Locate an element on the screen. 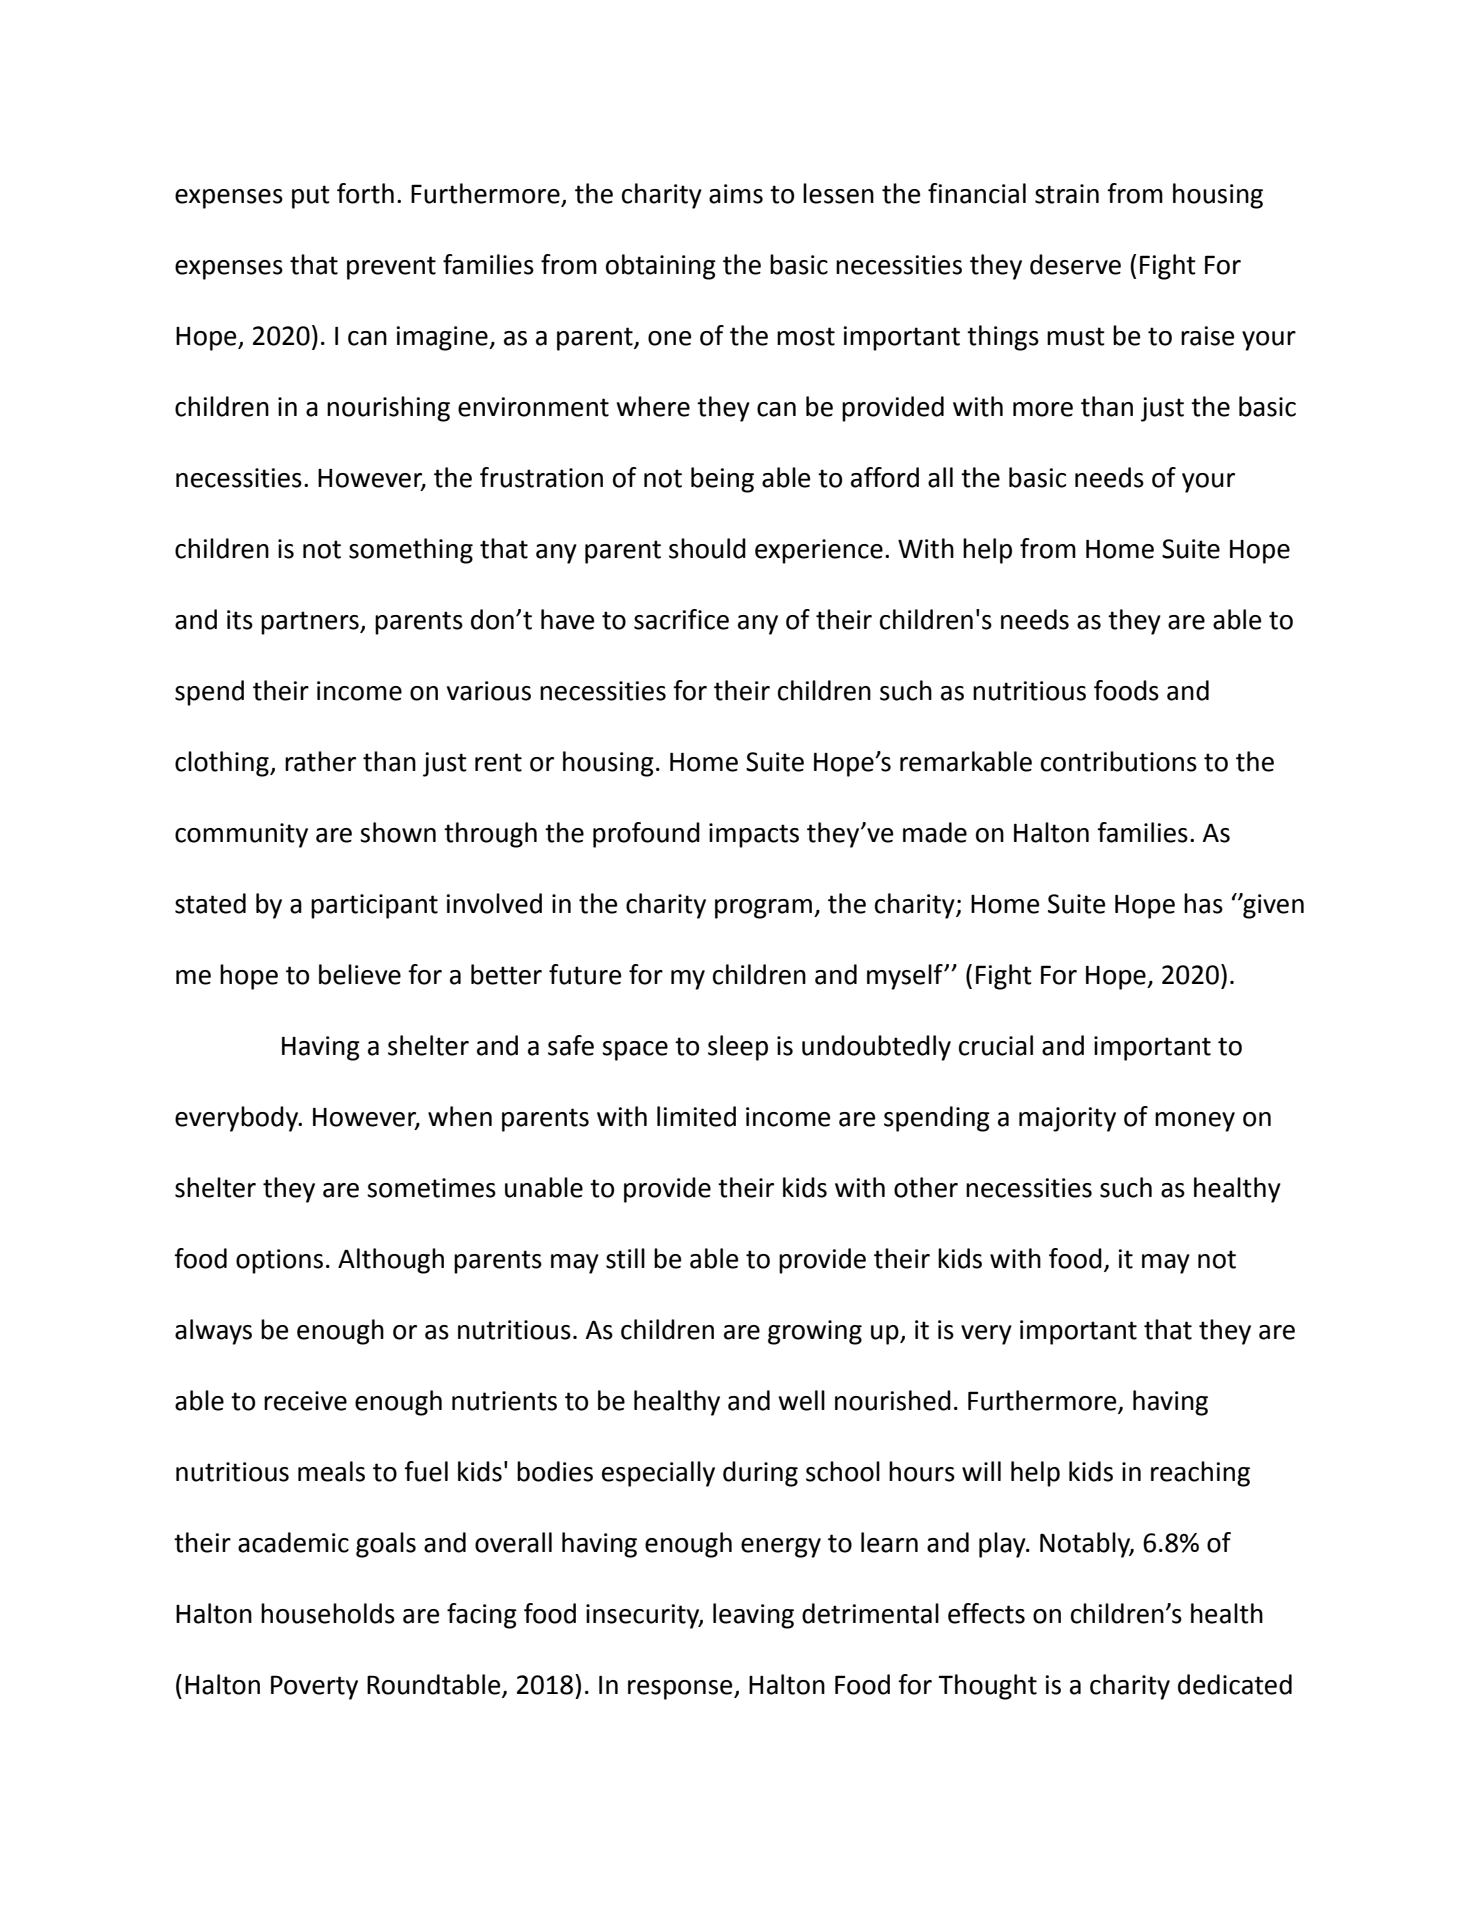  leaving is located at coordinates (753, 1616).
